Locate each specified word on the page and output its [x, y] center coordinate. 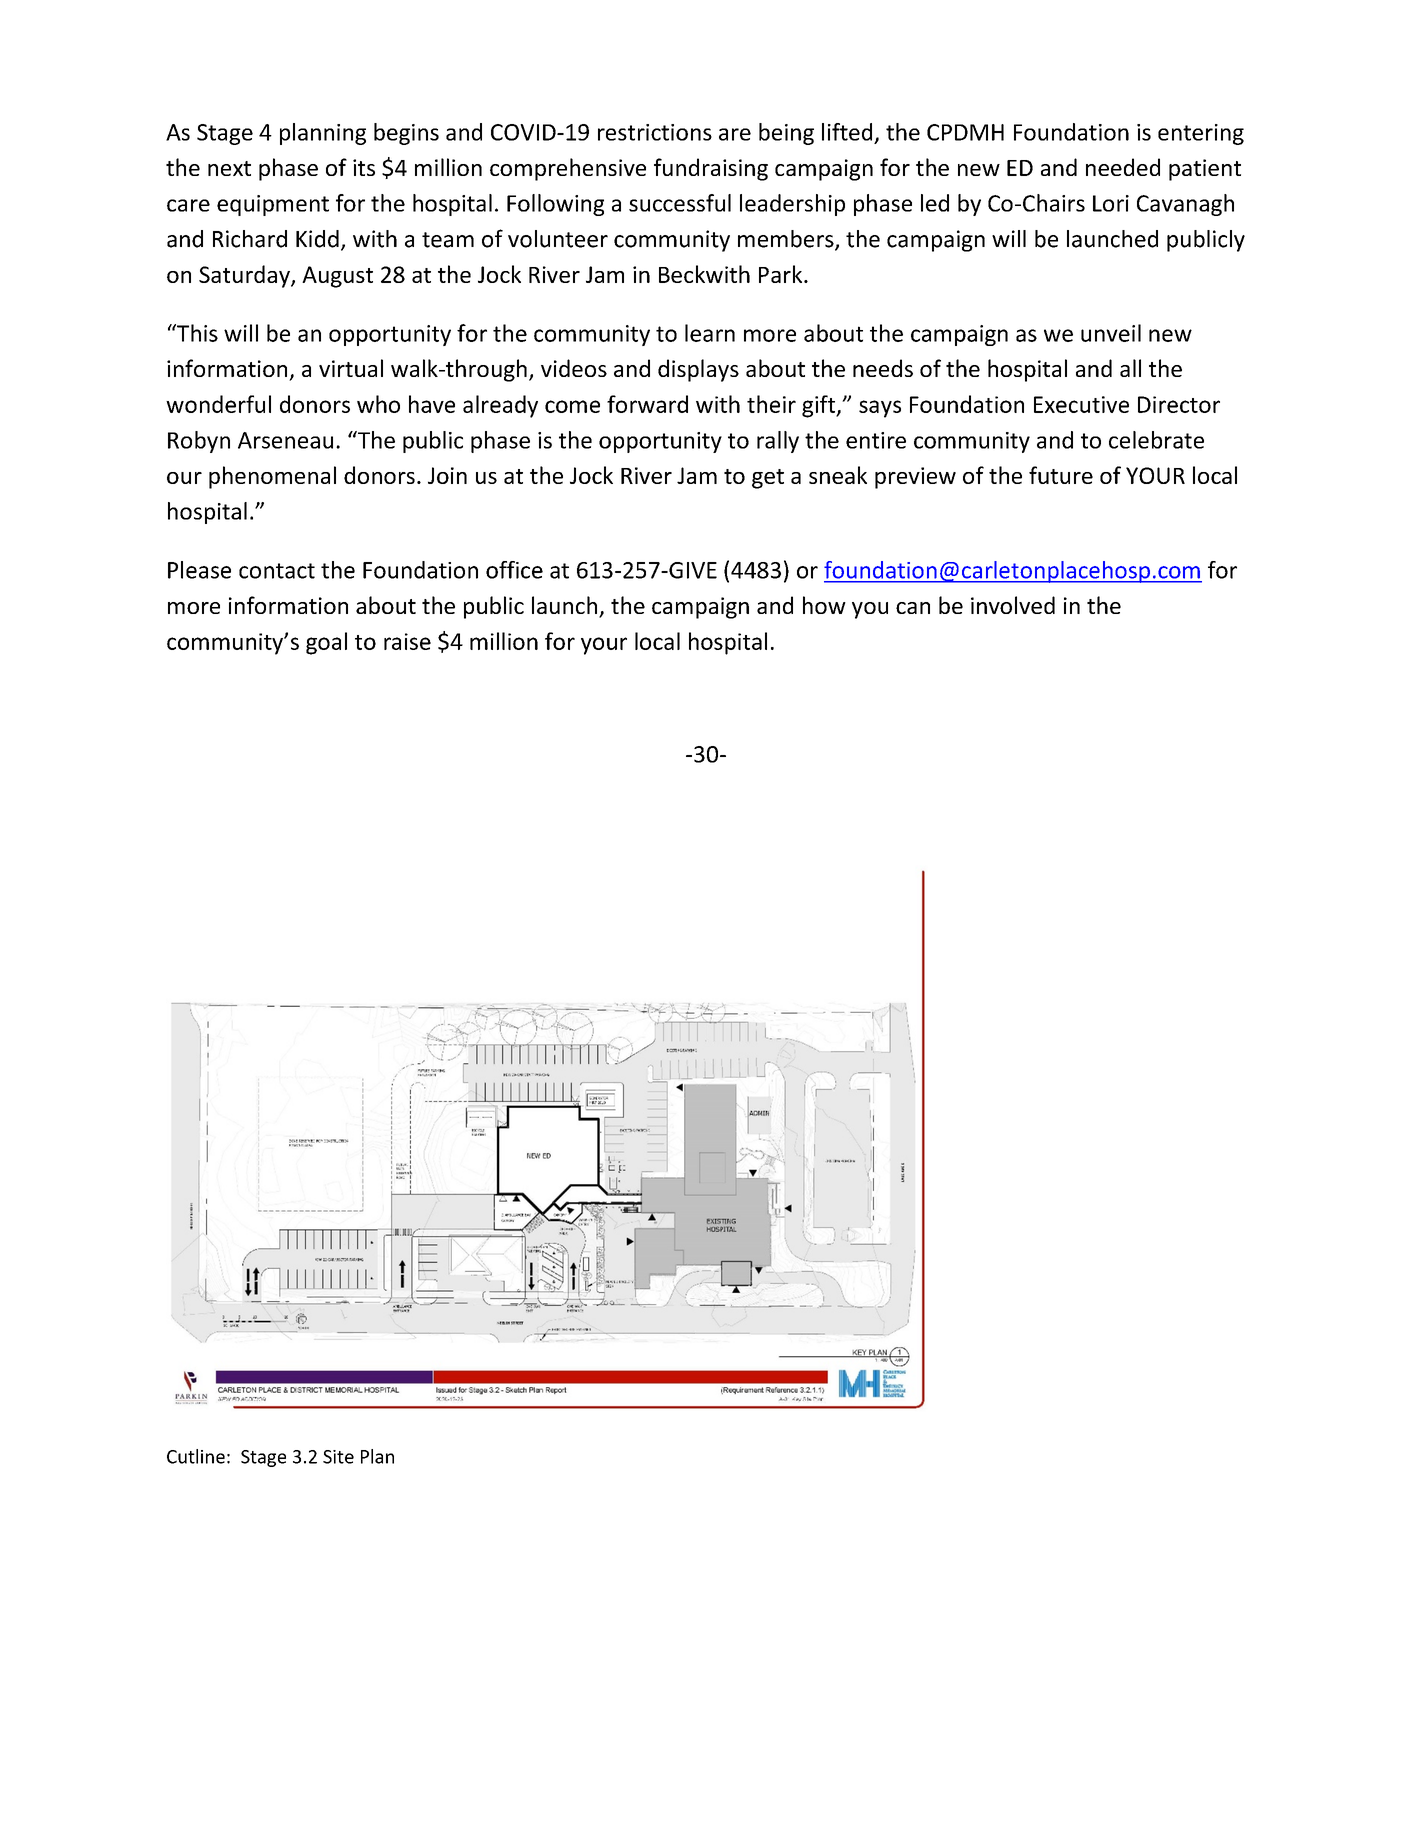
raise [407, 641]
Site [338, 1457]
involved [1013, 605]
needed [1123, 167]
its [364, 167]
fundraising [711, 169]
